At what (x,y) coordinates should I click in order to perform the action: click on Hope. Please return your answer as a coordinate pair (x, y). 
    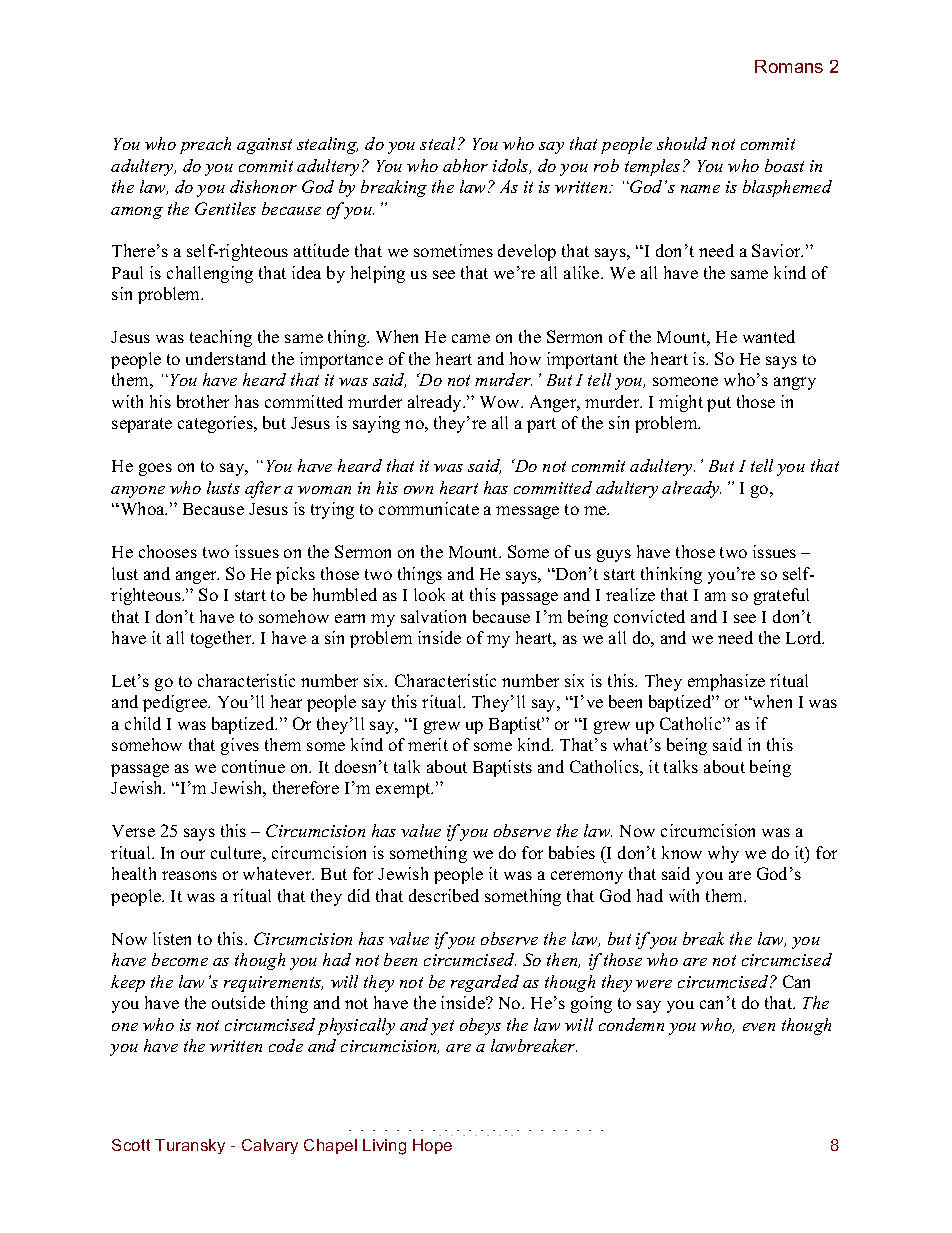
    Looking at the image, I should click on (432, 1146).
